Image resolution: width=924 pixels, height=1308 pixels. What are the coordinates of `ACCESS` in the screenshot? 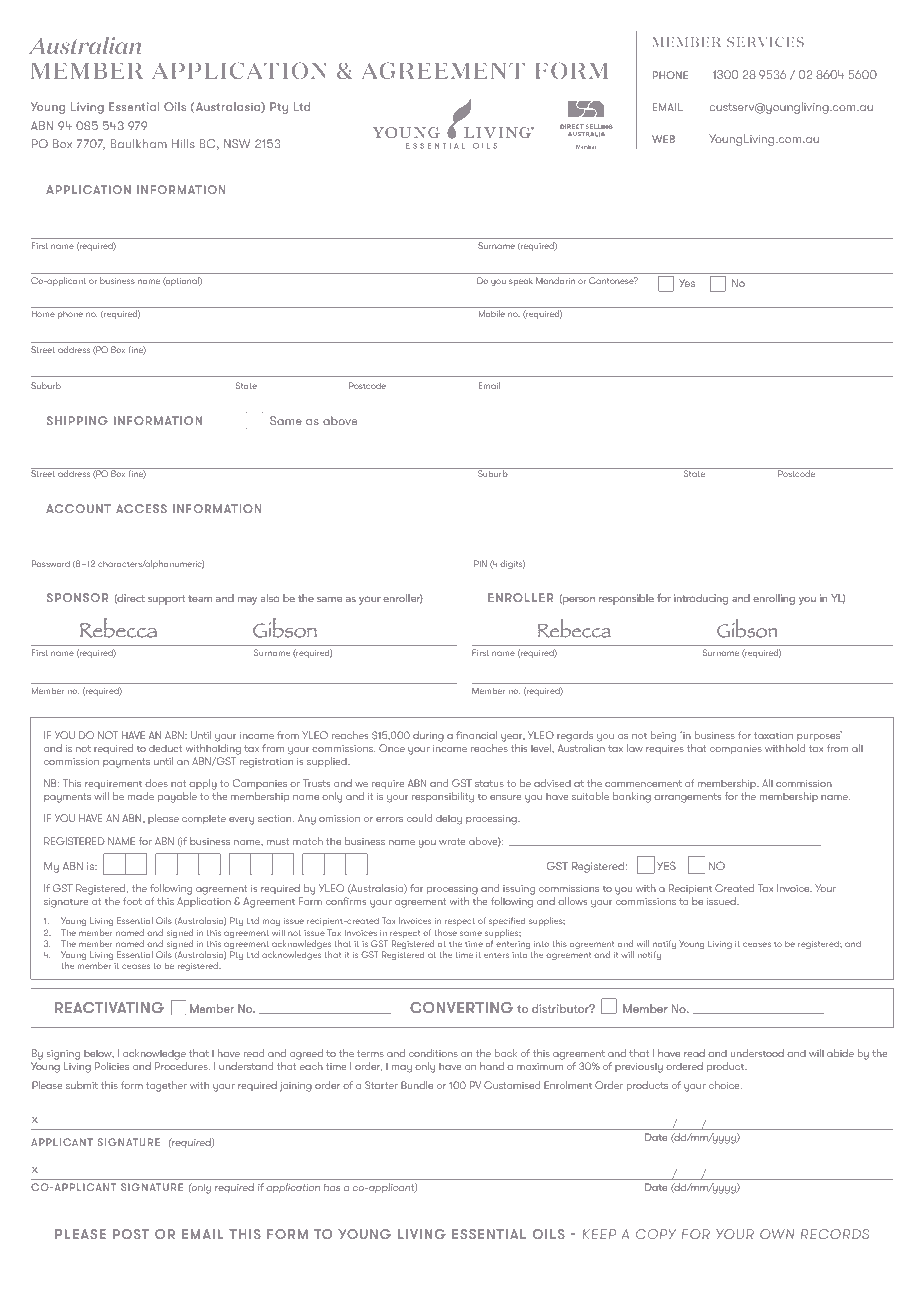 It's located at (141, 508).
